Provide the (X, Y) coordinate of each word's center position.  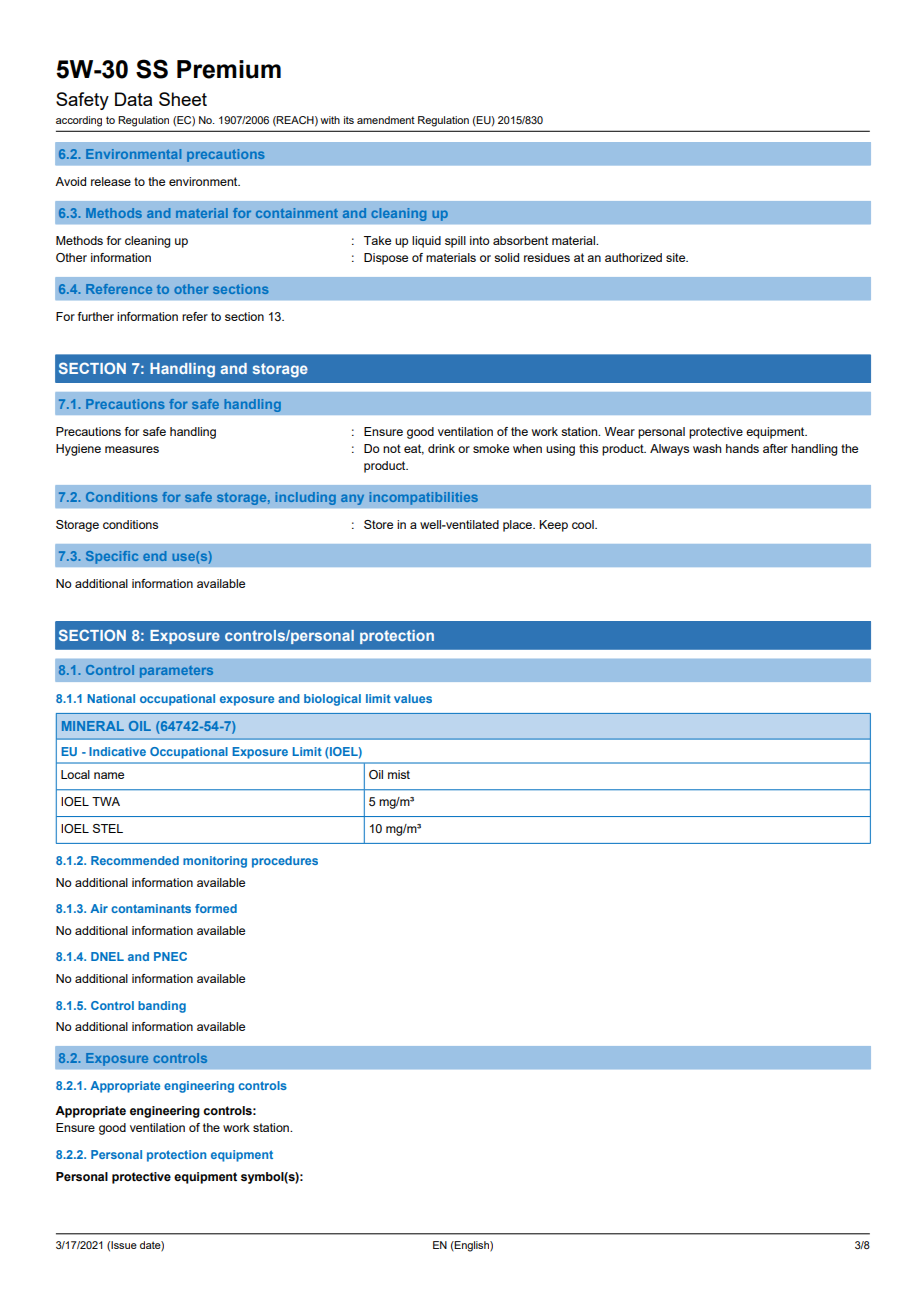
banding (162, 1007)
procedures (285, 862)
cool (584, 524)
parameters (176, 672)
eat (414, 449)
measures (132, 449)
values (413, 698)
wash (707, 448)
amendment (386, 120)
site (677, 257)
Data (133, 99)
